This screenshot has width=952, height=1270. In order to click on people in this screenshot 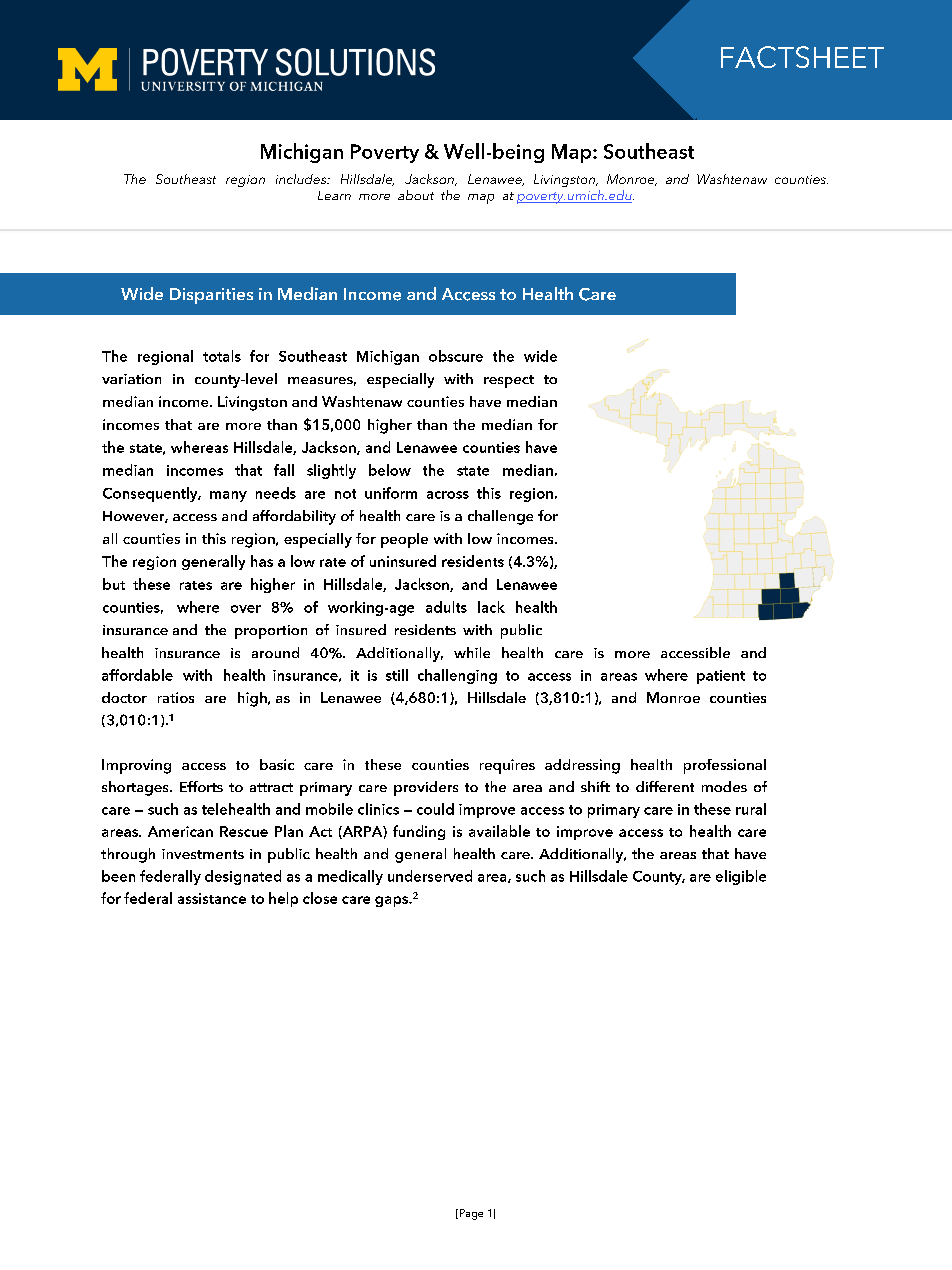, I will do `click(404, 540)`.
